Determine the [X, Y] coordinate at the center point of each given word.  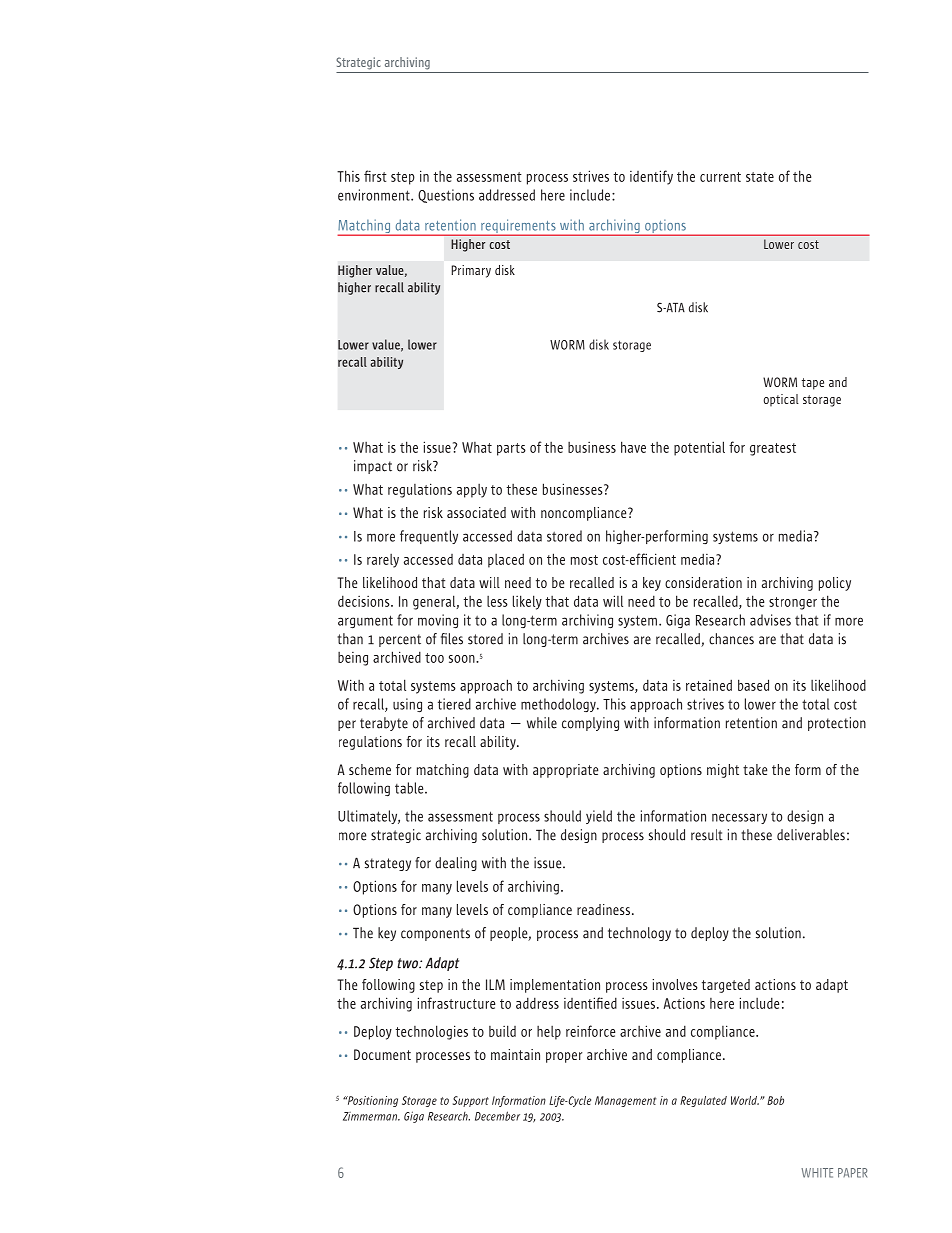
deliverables [811, 835]
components [435, 934]
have [633, 447]
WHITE [817, 1173]
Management [625, 1101]
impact [373, 467]
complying [590, 724]
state [760, 177]
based [753, 685]
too [434, 658]
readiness [603, 909]
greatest [773, 449]
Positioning [371, 1101]
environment [375, 195]
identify [651, 177]
